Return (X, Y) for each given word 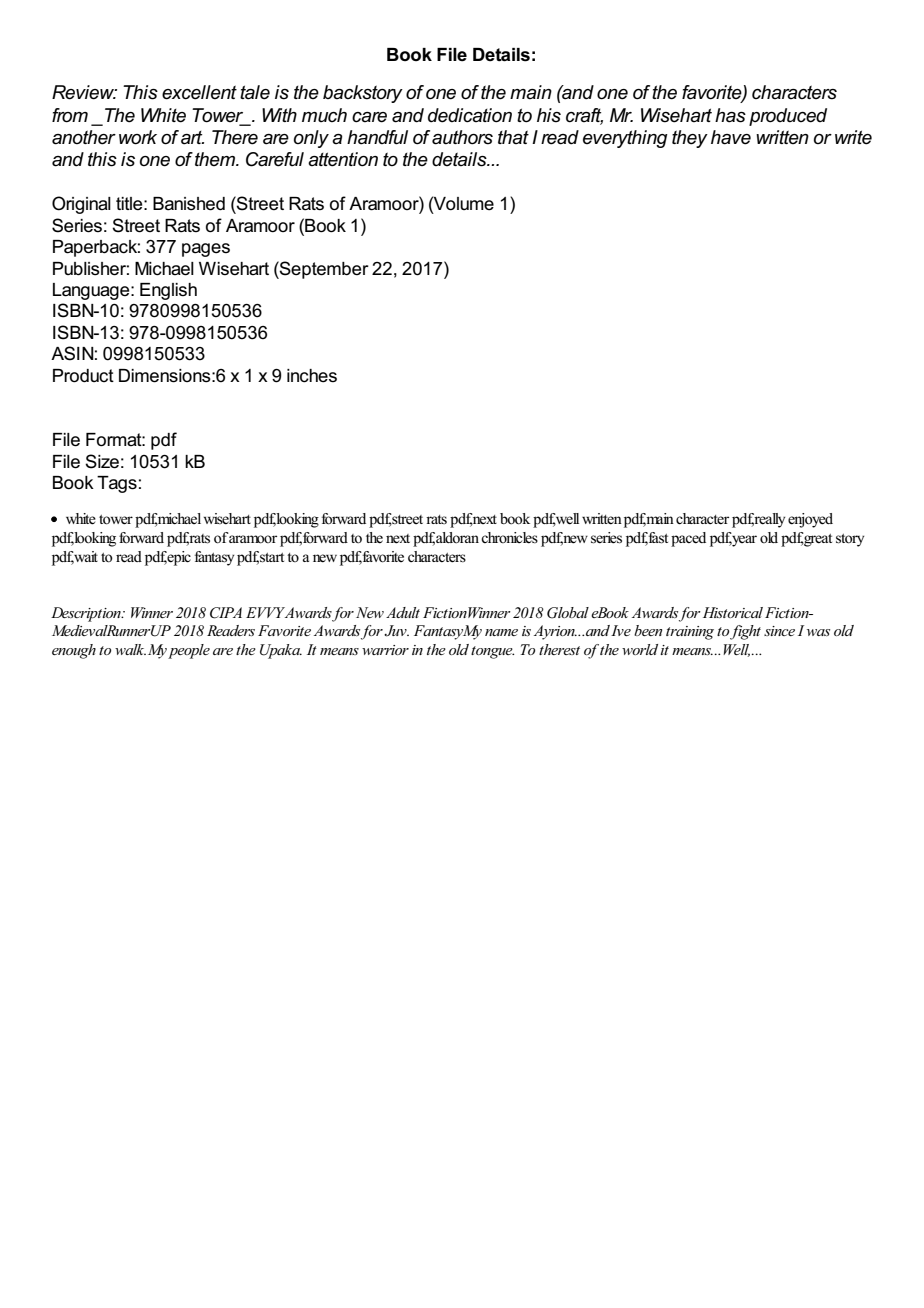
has (730, 115)
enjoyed (810, 520)
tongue (492, 652)
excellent (199, 92)
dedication (470, 115)
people (189, 651)
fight (745, 632)
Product (83, 376)
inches (312, 376)
